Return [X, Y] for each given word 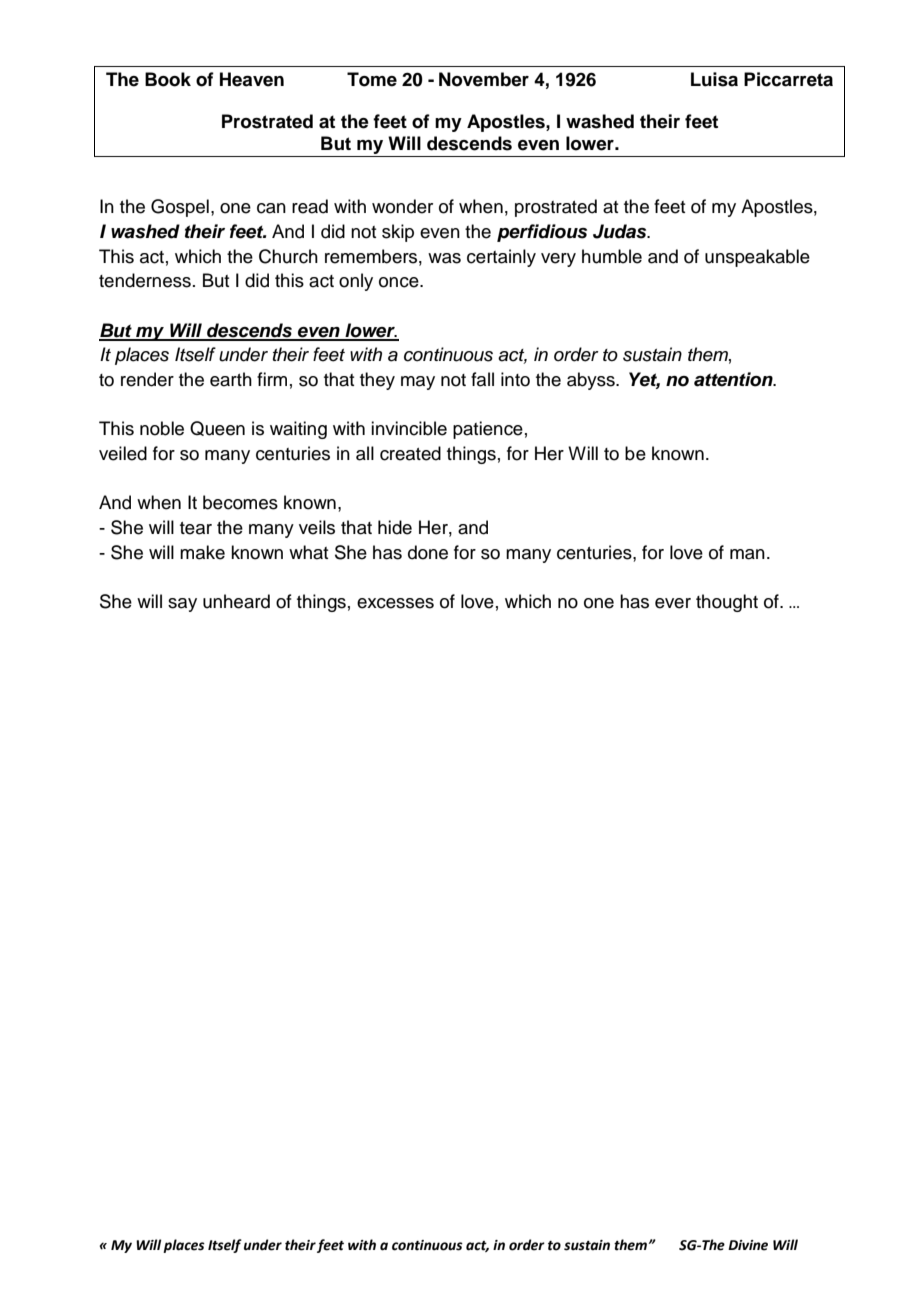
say [182, 605]
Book [168, 79]
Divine [748, 1245]
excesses [395, 603]
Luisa [714, 79]
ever [673, 603]
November [484, 79]
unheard [236, 601]
